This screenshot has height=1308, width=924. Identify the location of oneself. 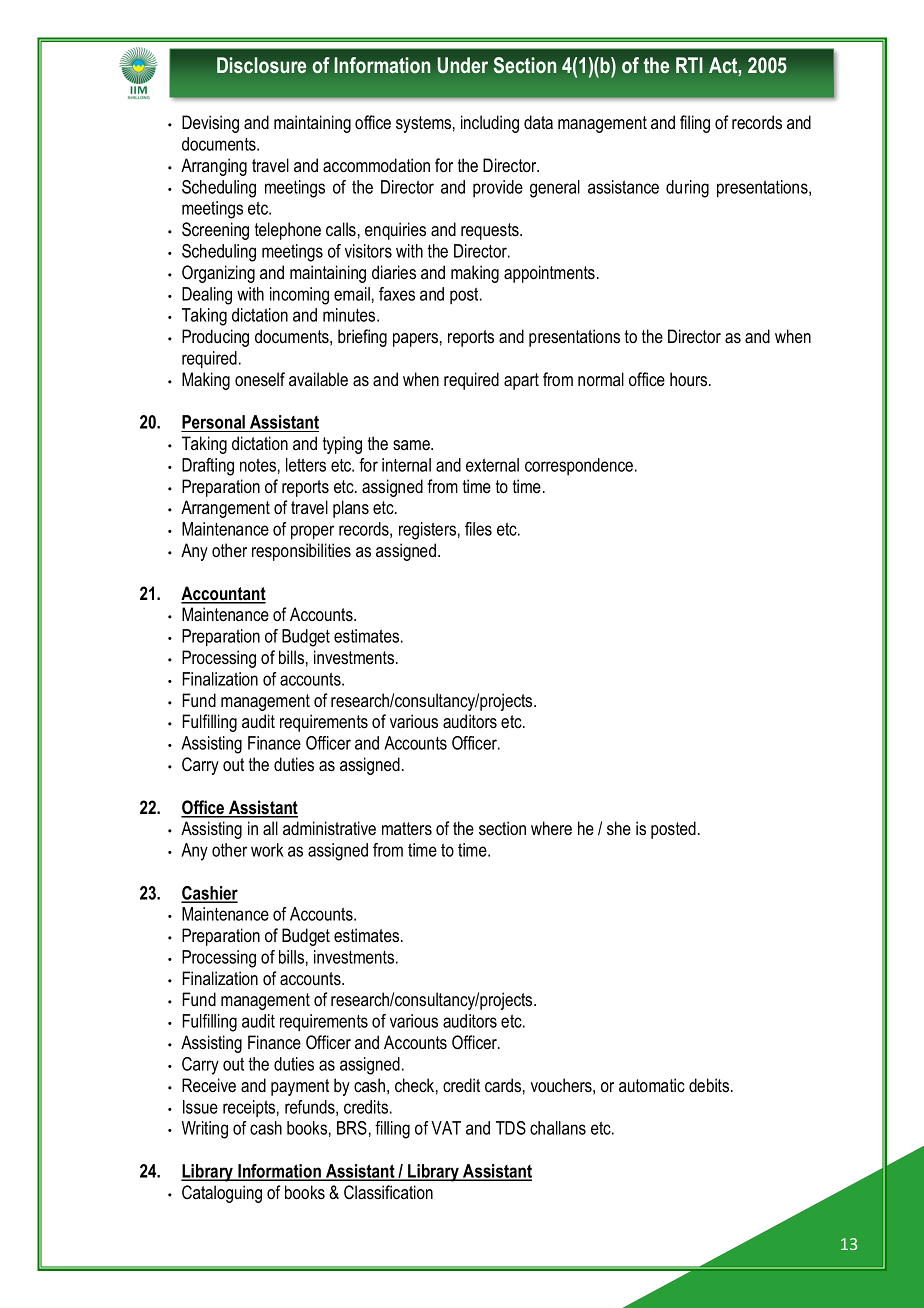
(260, 379).
